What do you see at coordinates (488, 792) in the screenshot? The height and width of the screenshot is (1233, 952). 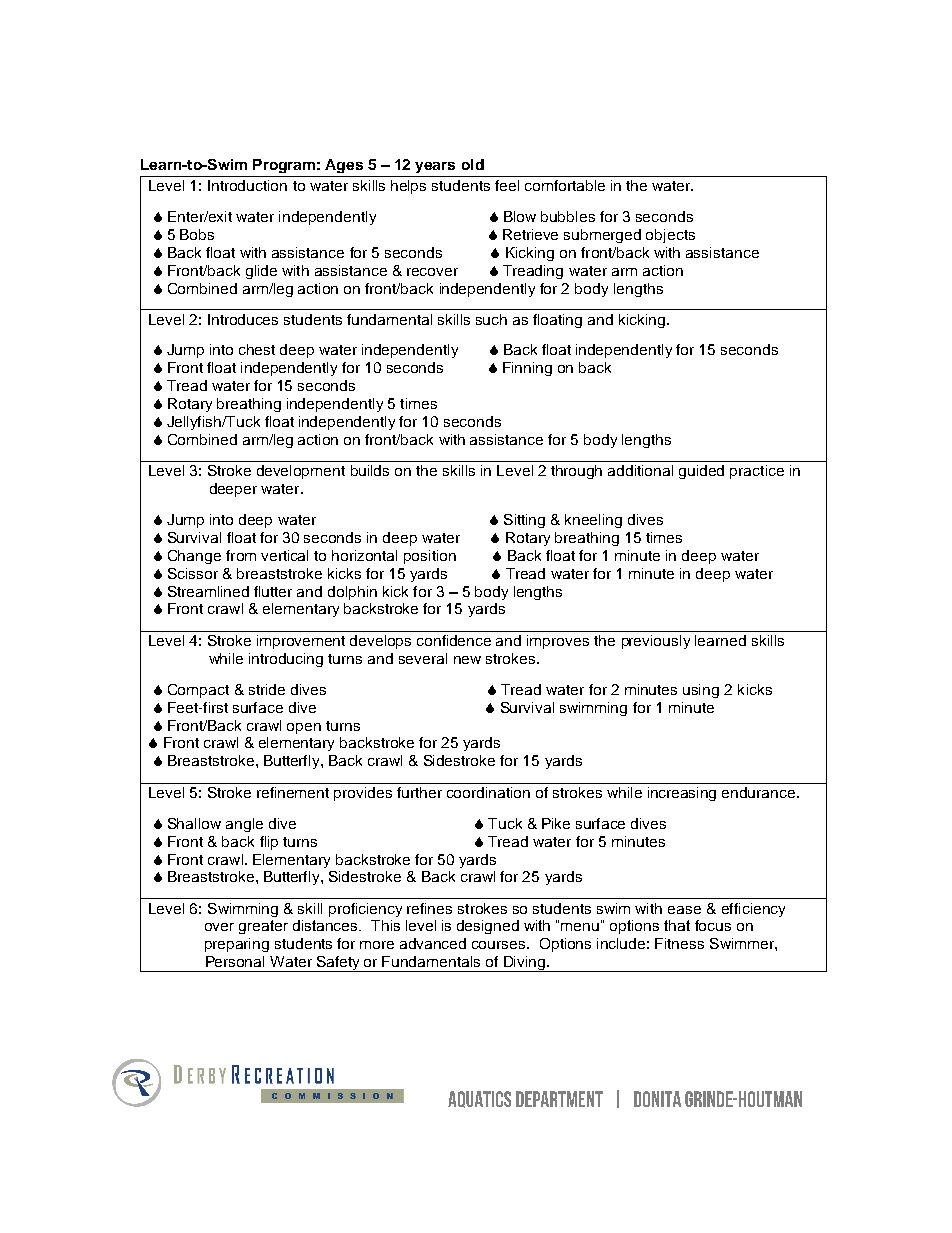 I see `coordination` at bounding box center [488, 792].
